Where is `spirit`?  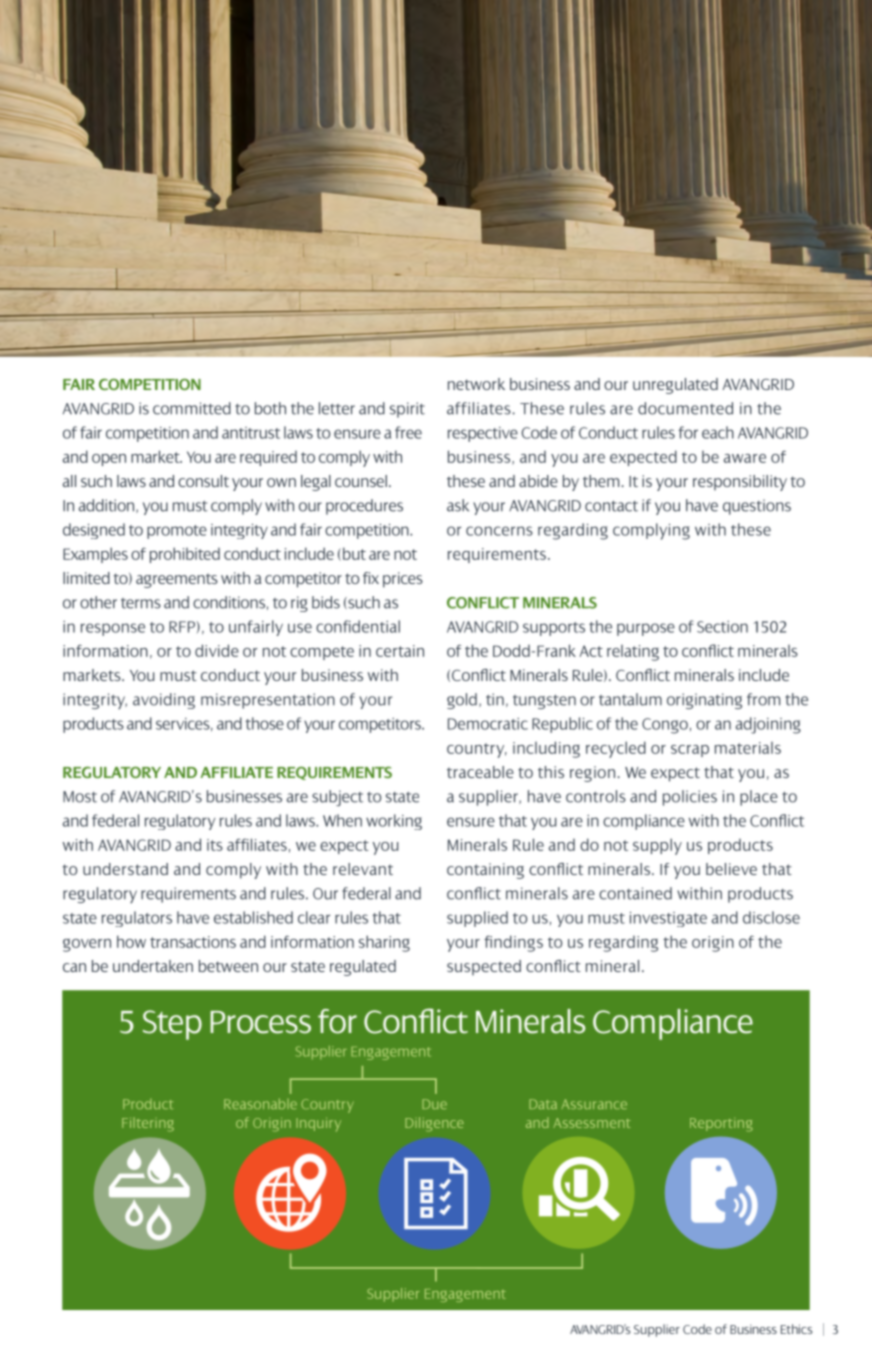 spirit is located at coordinates (407, 410).
